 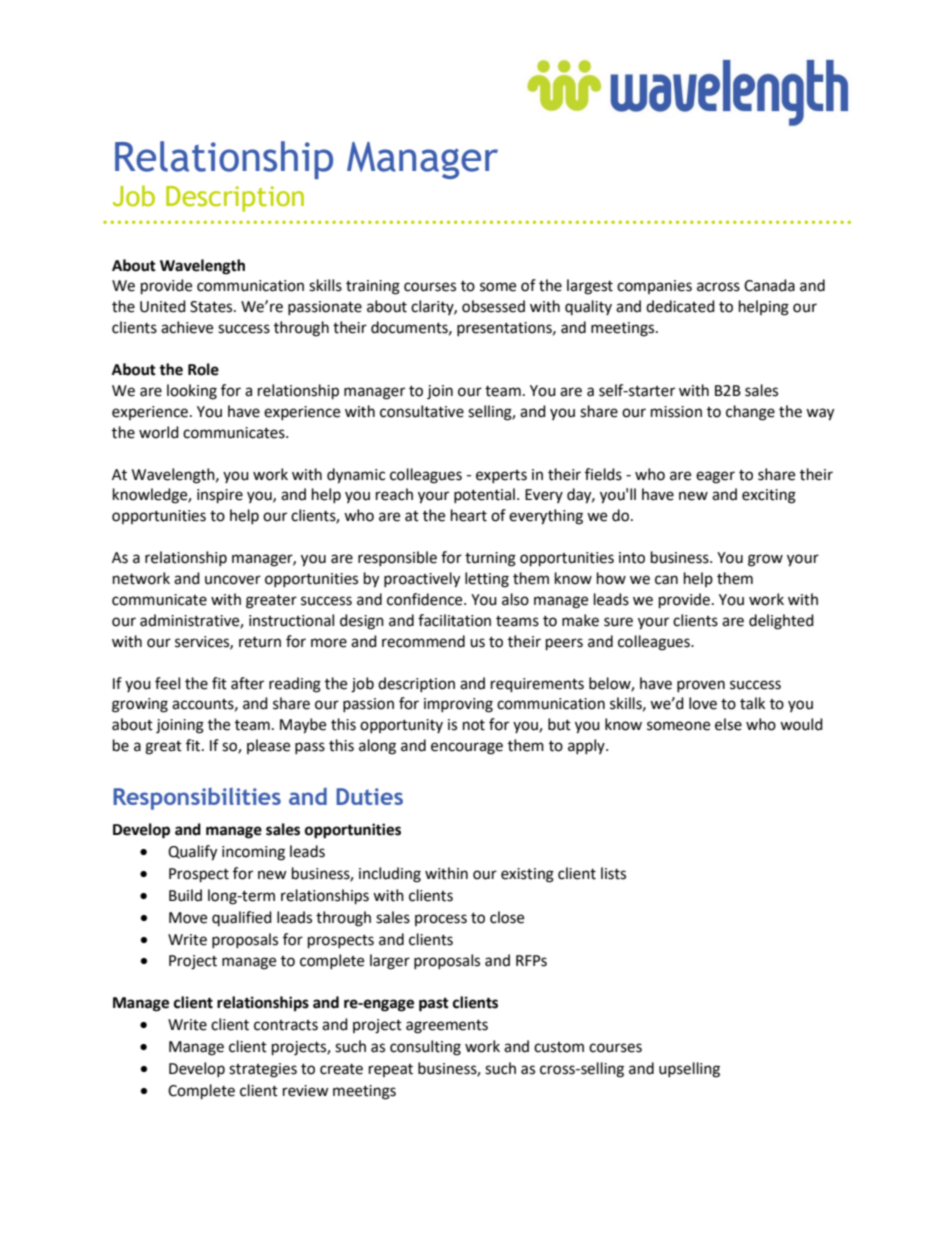 I want to click on strategies, so click(x=263, y=1070).
